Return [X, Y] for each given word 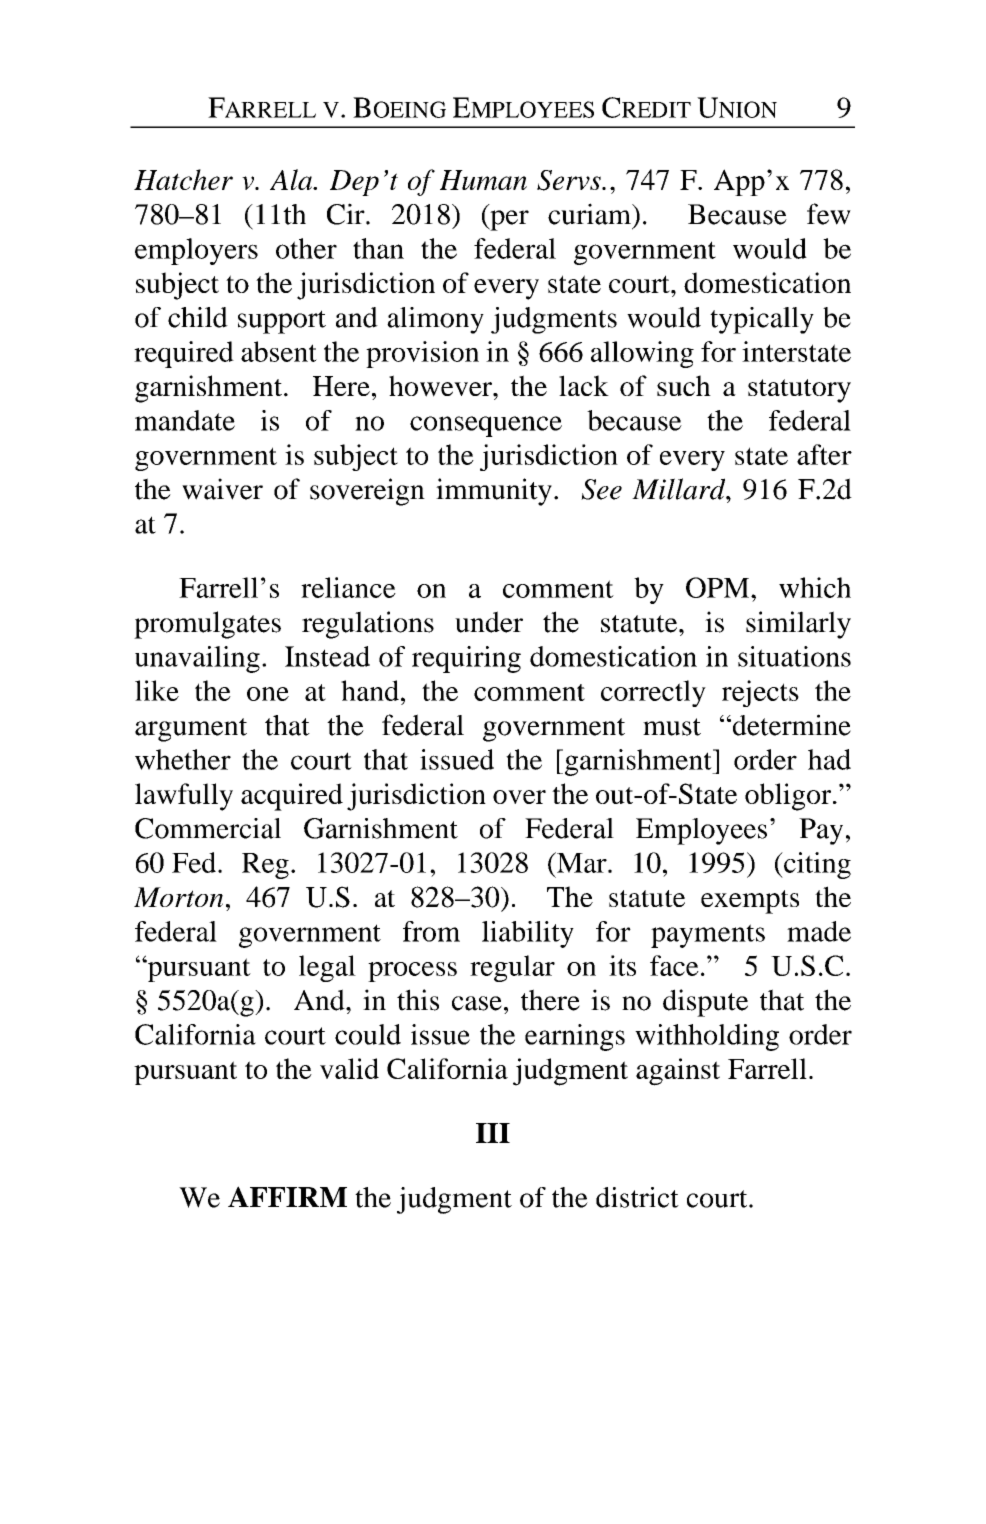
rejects [760, 693]
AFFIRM [287, 1196]
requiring [466, 659]
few [829, 214]
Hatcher [183, 179]
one [268, 694]
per [508, 220]
